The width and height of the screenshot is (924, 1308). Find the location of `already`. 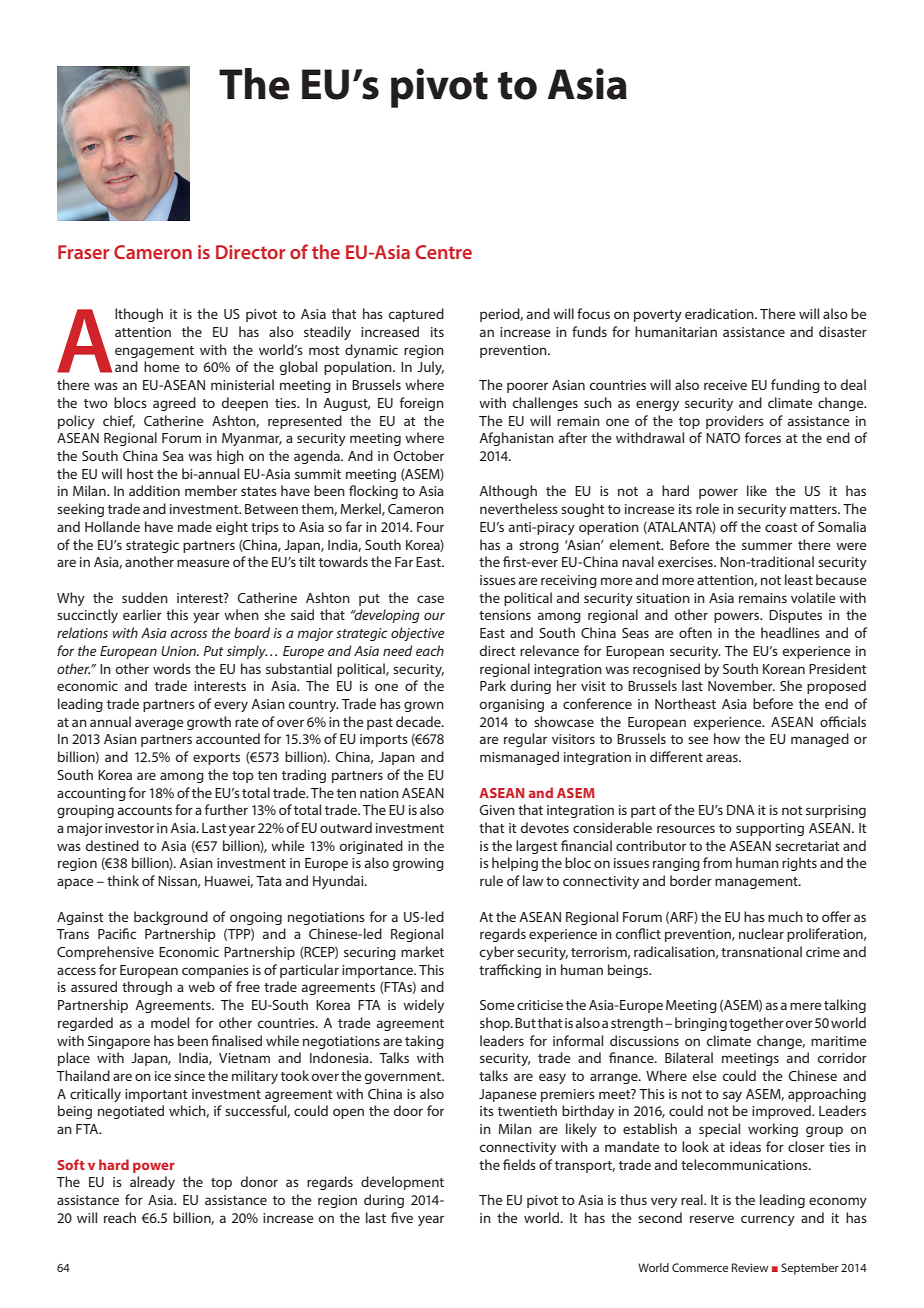

already is located at coordinates (152, 1183).
